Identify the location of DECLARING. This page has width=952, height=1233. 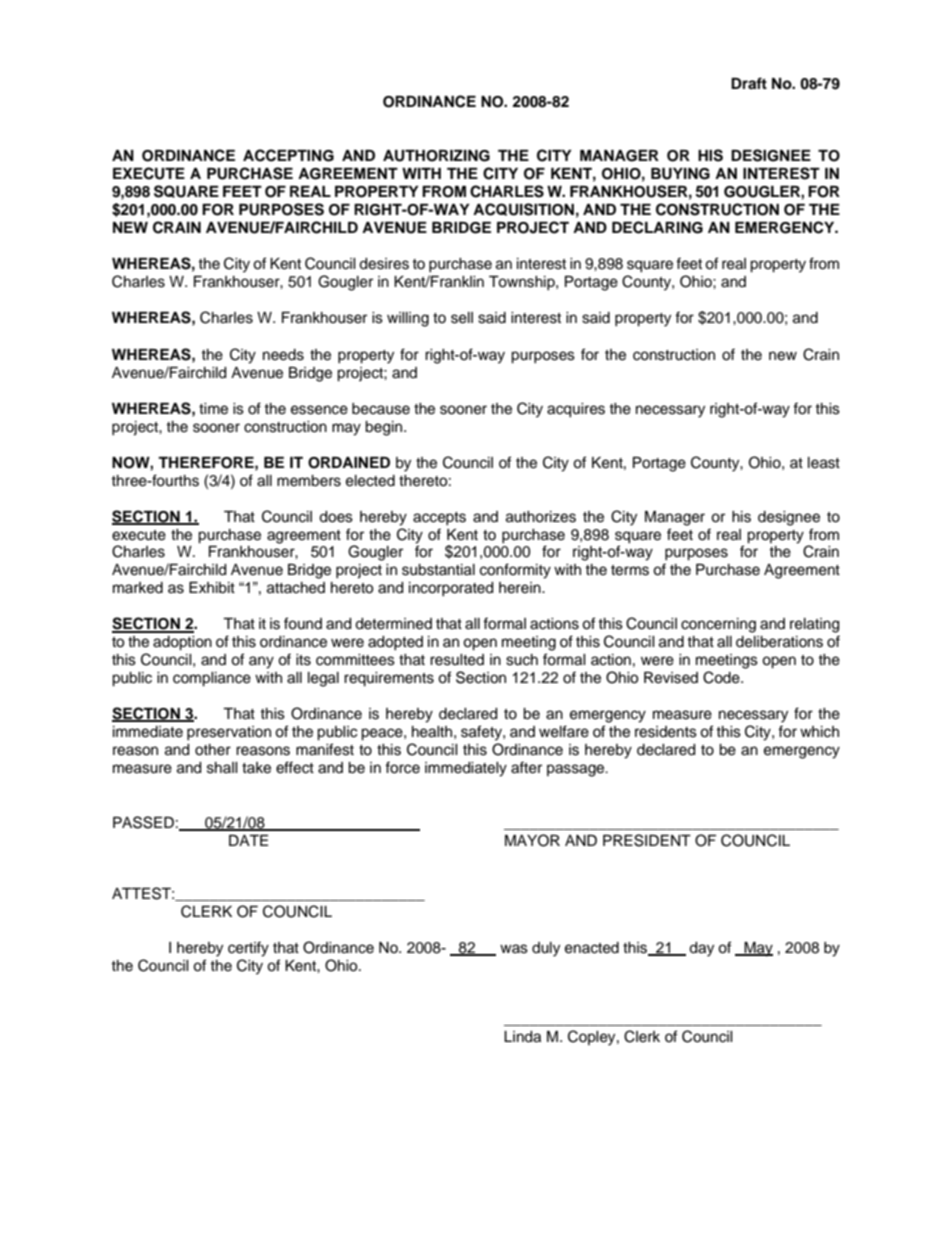
(657, 227).
